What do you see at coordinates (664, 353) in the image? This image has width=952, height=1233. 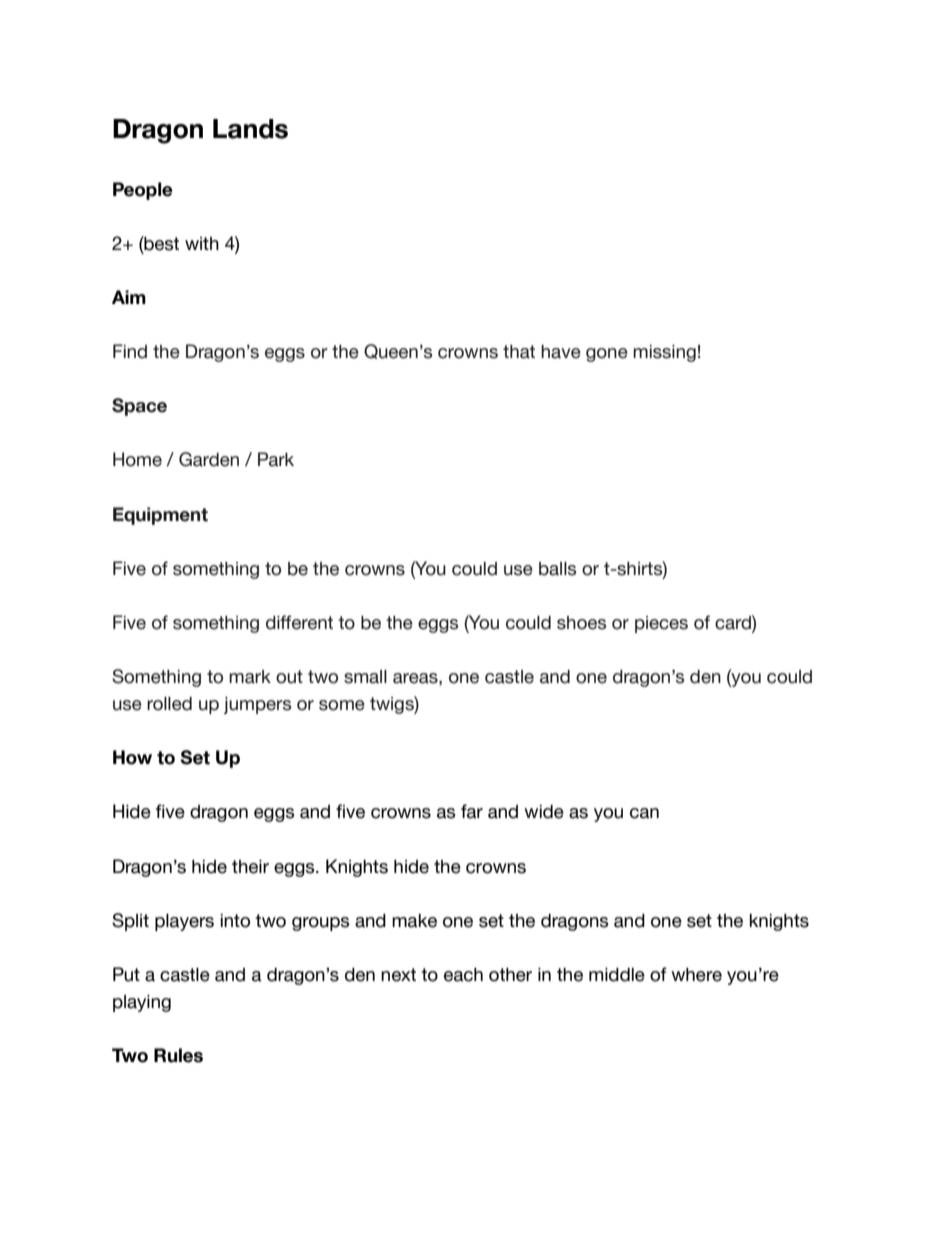 I see `missing` at bounding box center [664, 353].
